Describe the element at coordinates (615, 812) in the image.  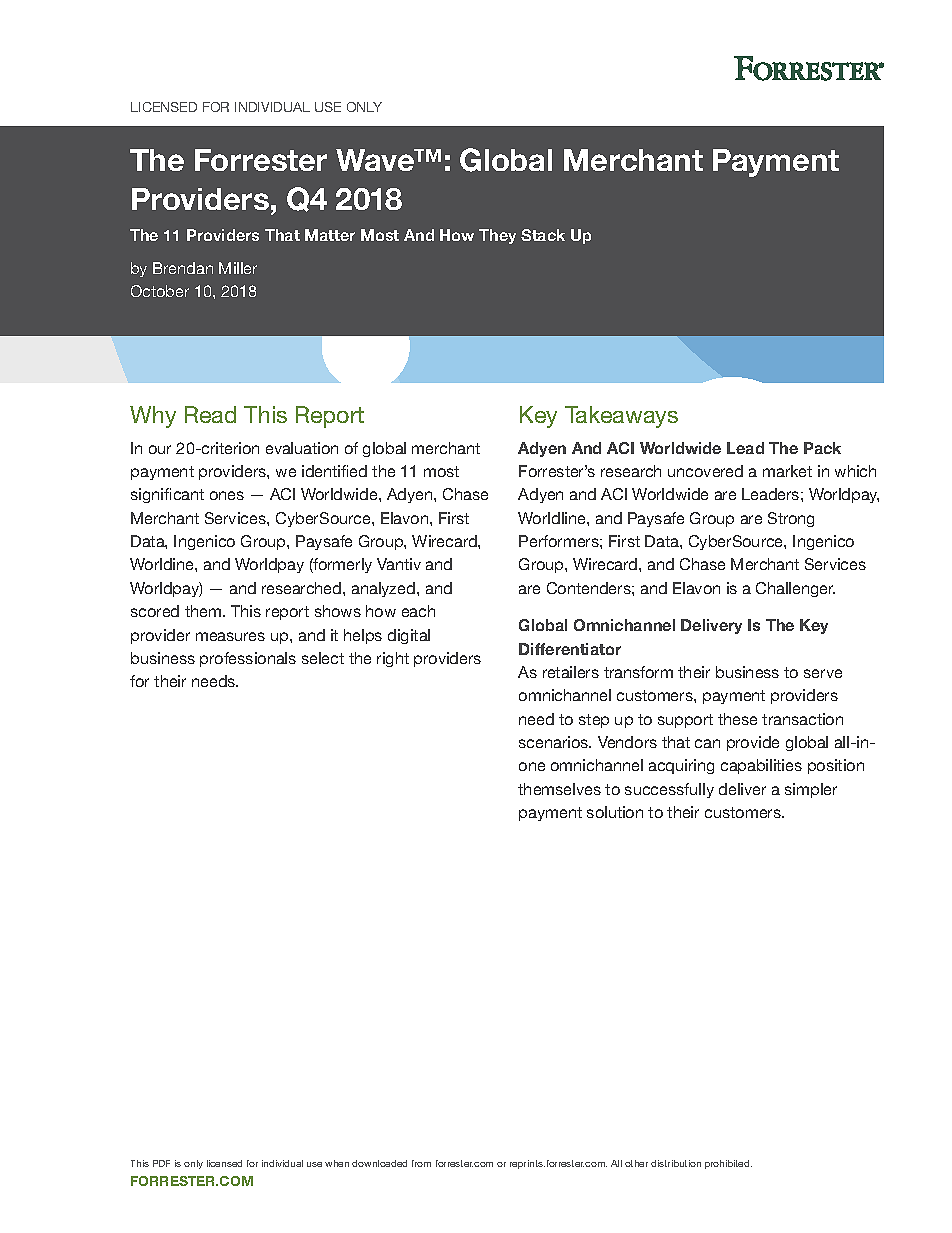
I see `solution` at that location.
